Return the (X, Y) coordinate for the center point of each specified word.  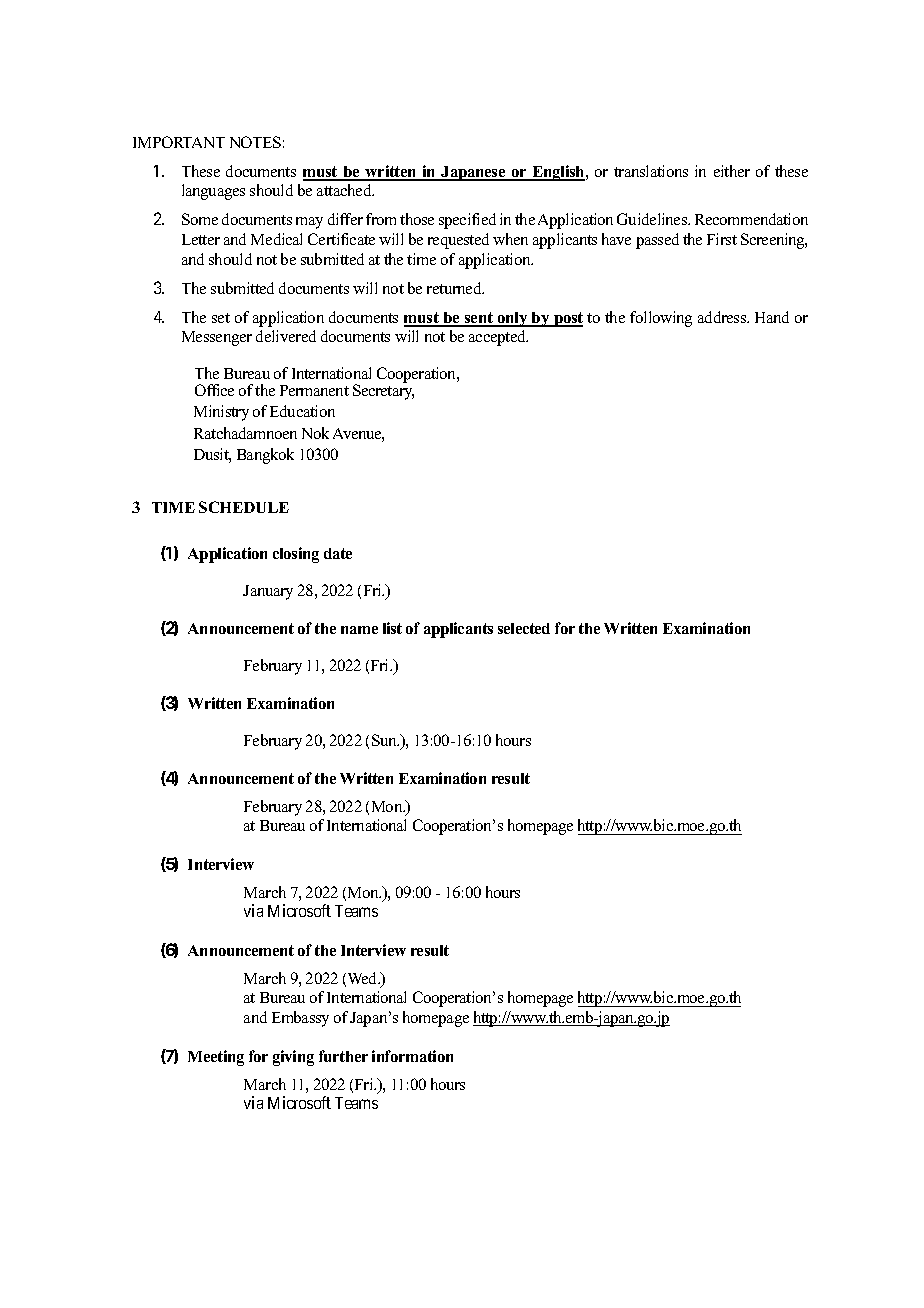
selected (524, 628)
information (412, 1056)
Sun (385, 740)
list (392, 628)
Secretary (383, 391)
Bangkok (265, 456)
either (732, 171)
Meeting (216, 1058)
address (723, 317)
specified (467, 221)
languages (213, 192)
